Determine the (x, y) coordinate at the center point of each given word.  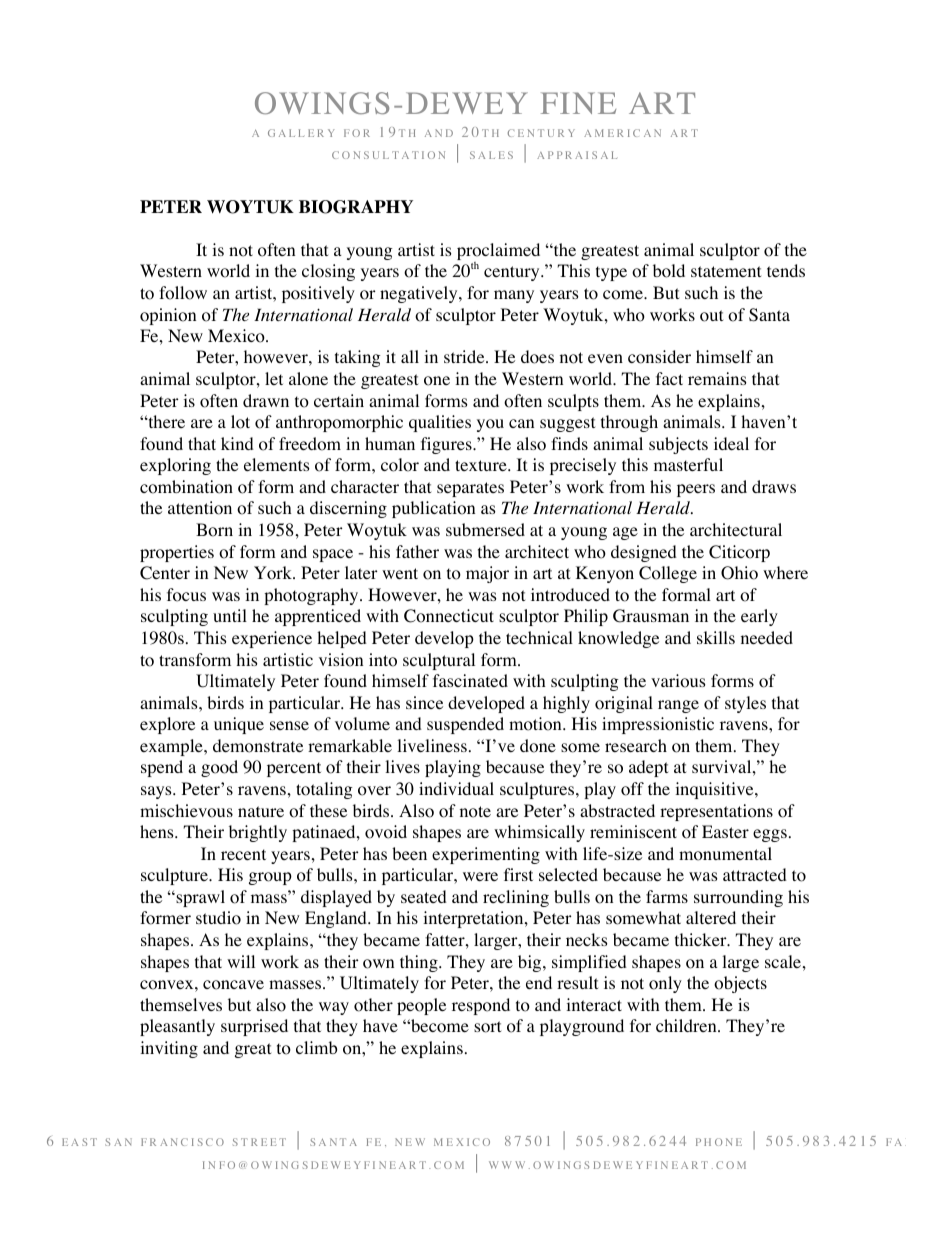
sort (487, 1027)
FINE (578, 103)
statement (726, 271)
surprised (254, 1027)
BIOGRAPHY (356, 207)
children (687, 1025)
